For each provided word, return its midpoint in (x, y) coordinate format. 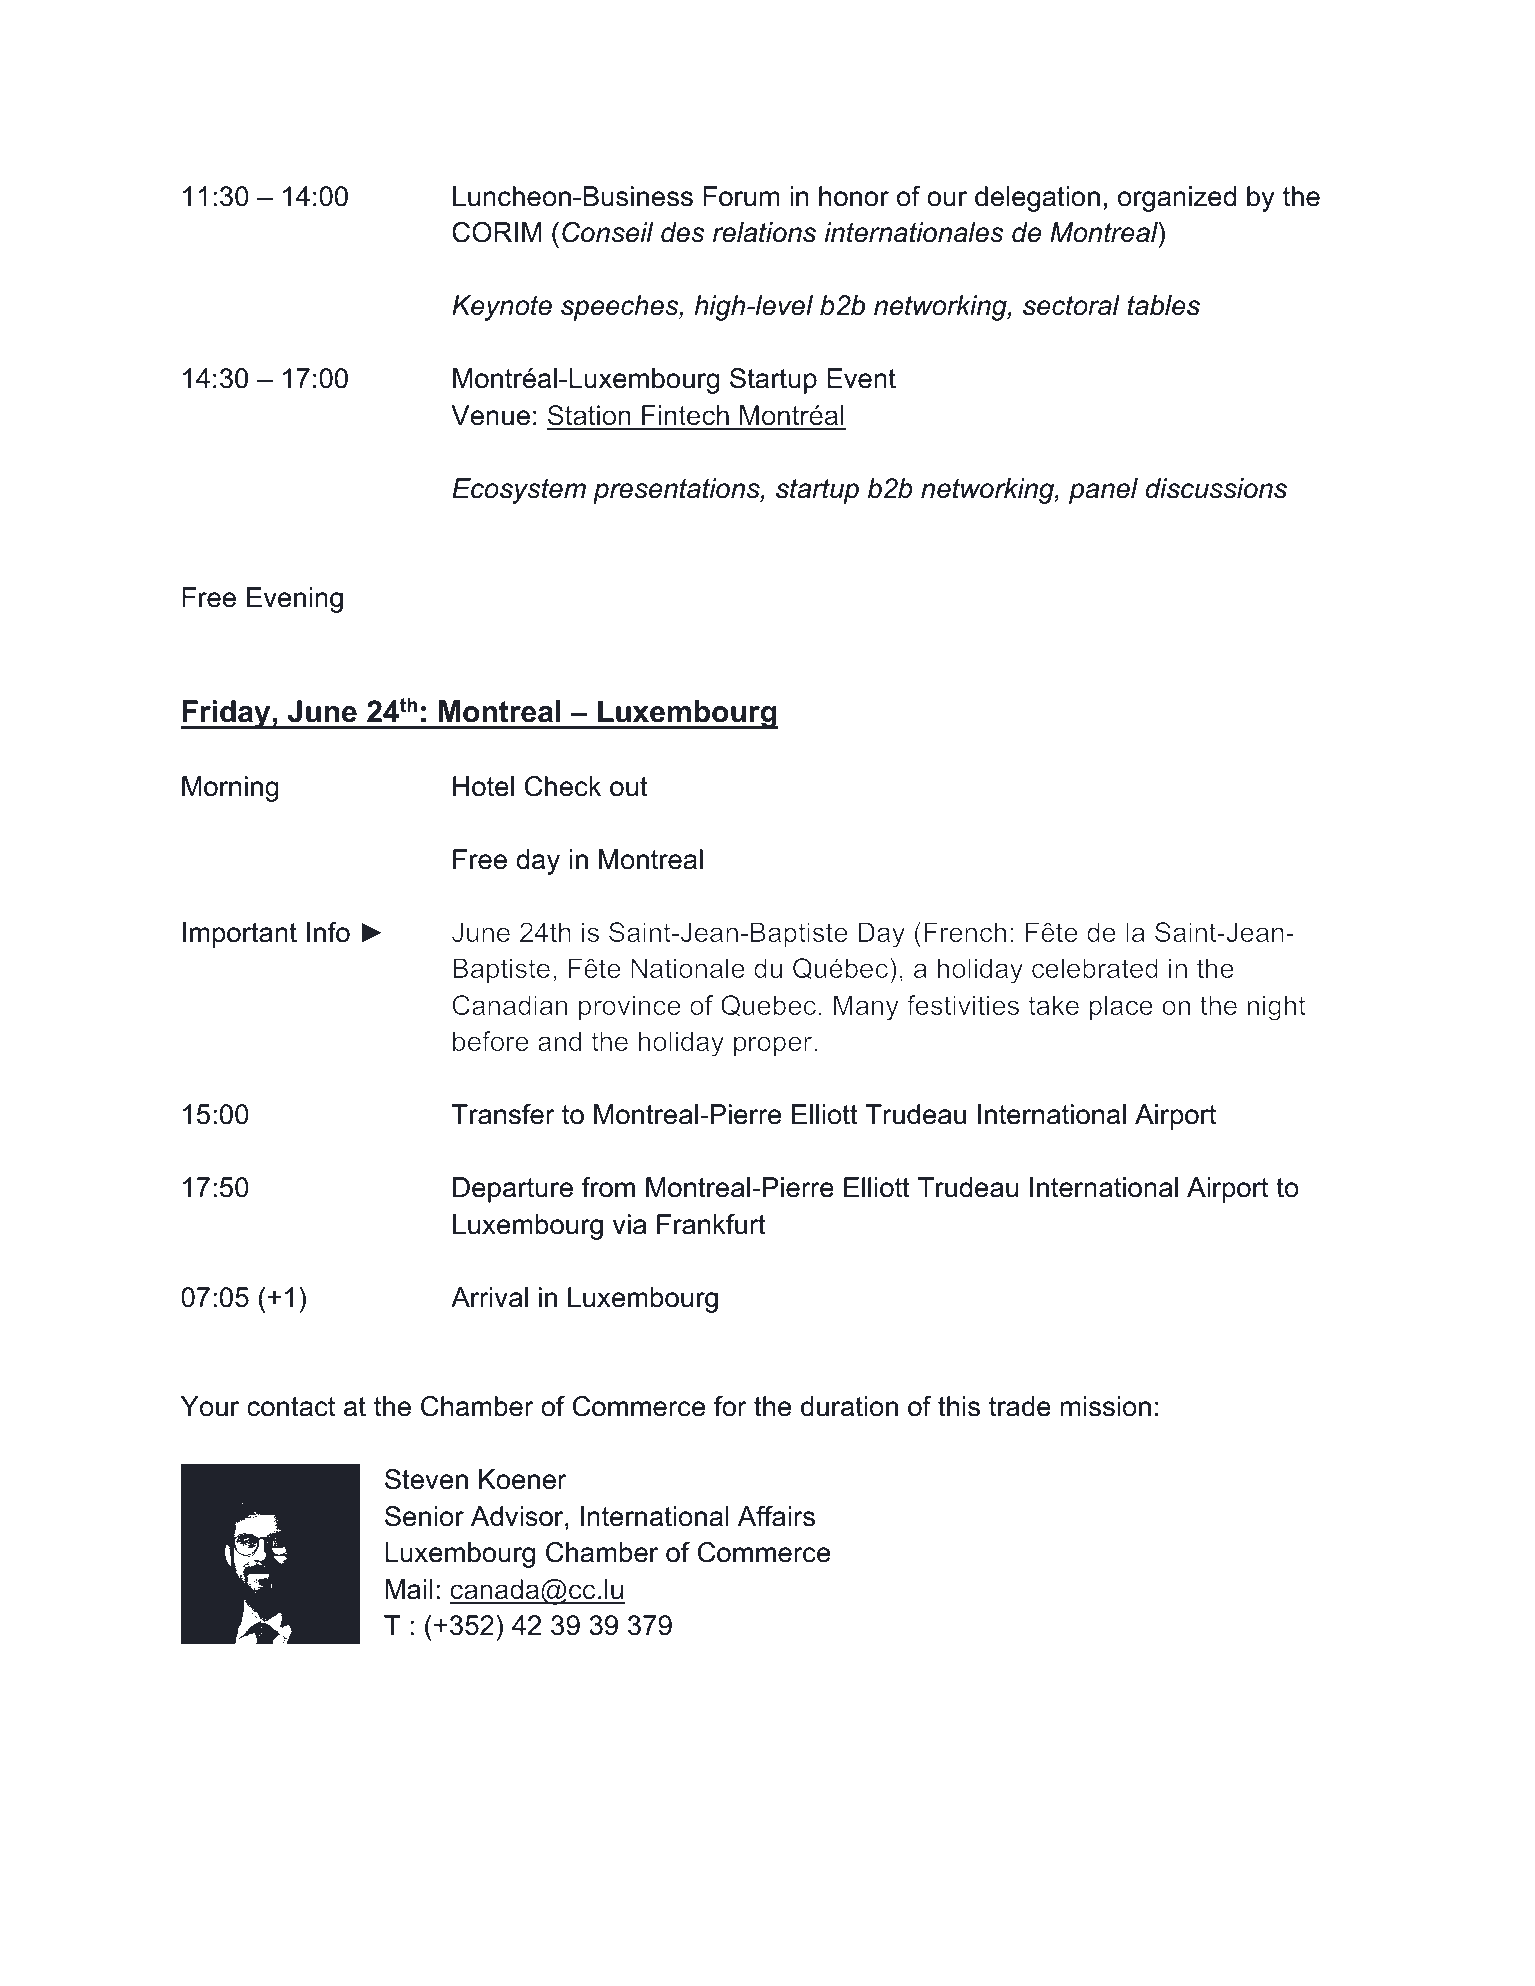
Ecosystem (519, 491)
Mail (408, 1589)
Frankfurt (711, 1224)
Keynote (502, 308)
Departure (513, 1190)
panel (1103, 491)
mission (1106, 1406)
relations (764, 232)
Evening (295, 600)
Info (328, 932)
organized (1177, 199)
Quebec (768, 1005)
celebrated (1095, 968)
